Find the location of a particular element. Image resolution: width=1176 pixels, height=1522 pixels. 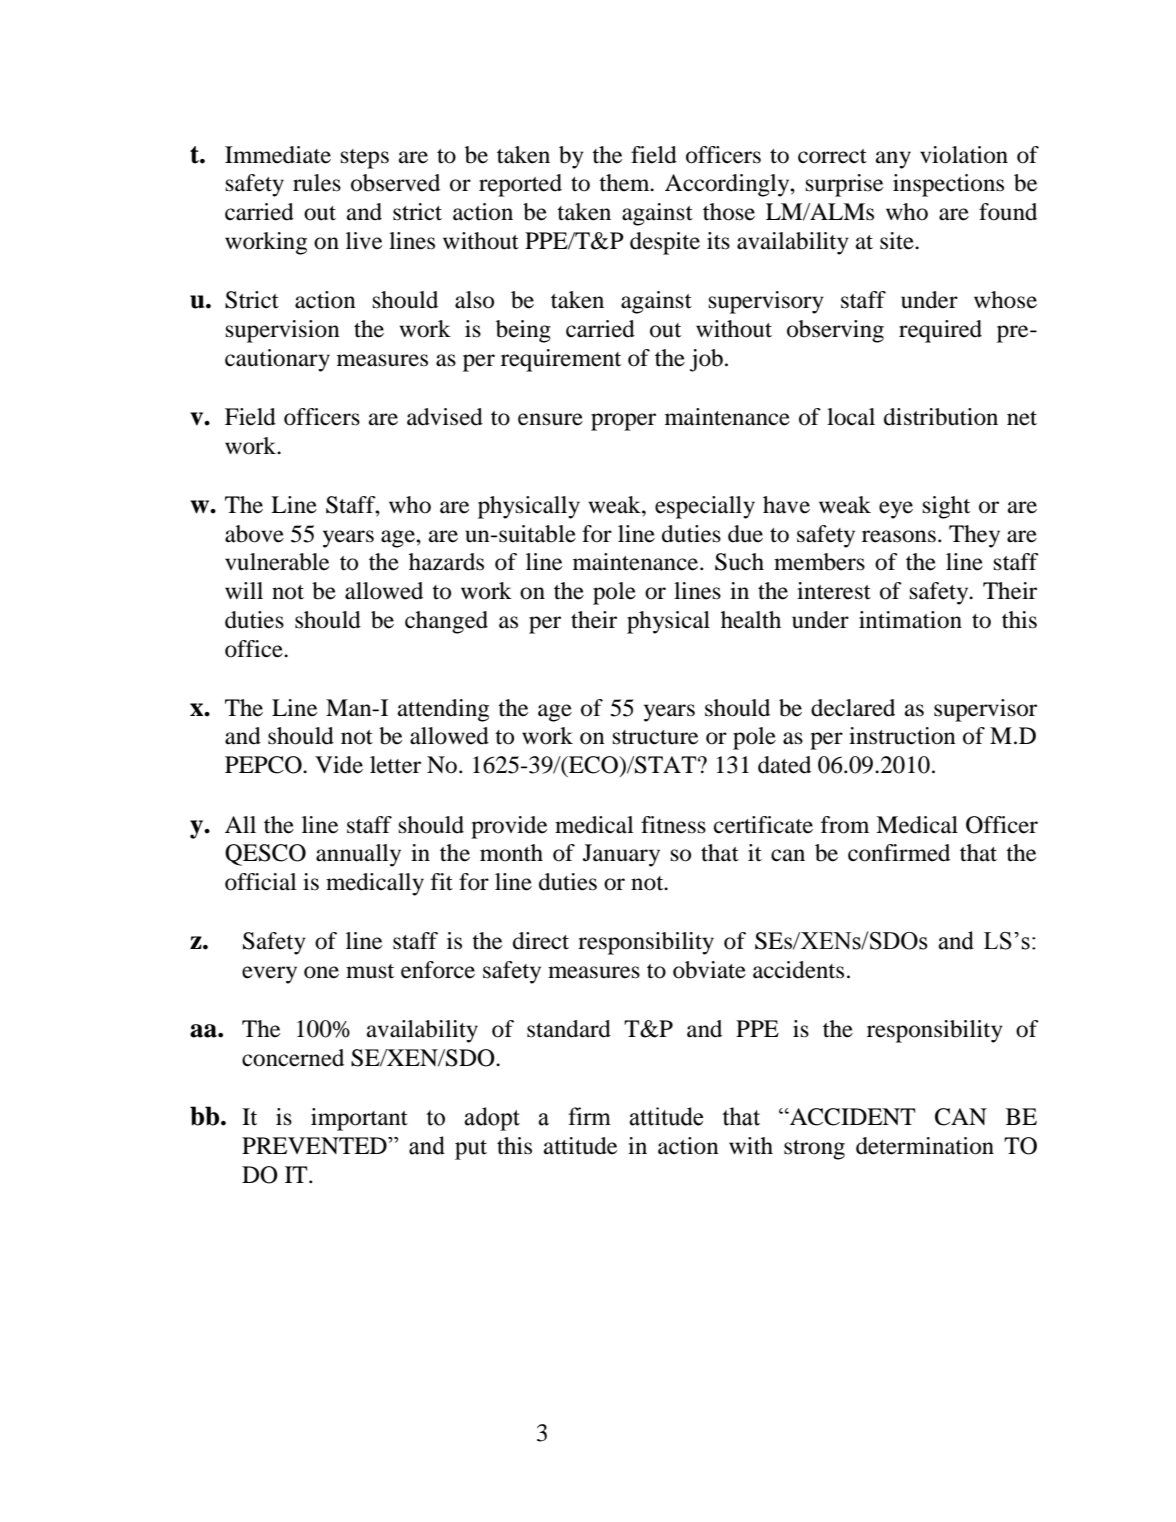

inspections is located at coordinates (948, 185).
